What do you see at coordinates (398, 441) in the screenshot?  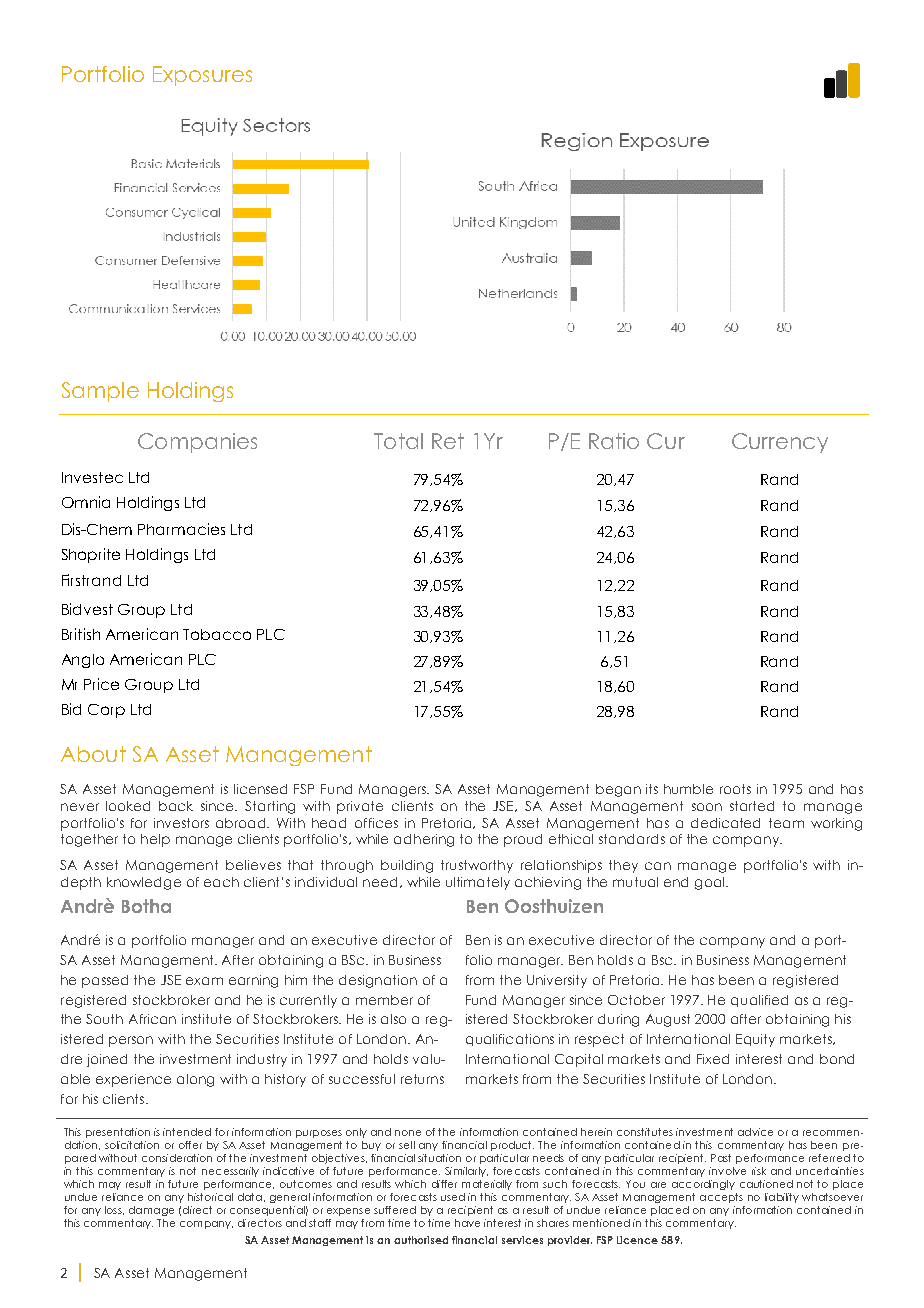 I see `Total` at bounding box center [398, 441].
